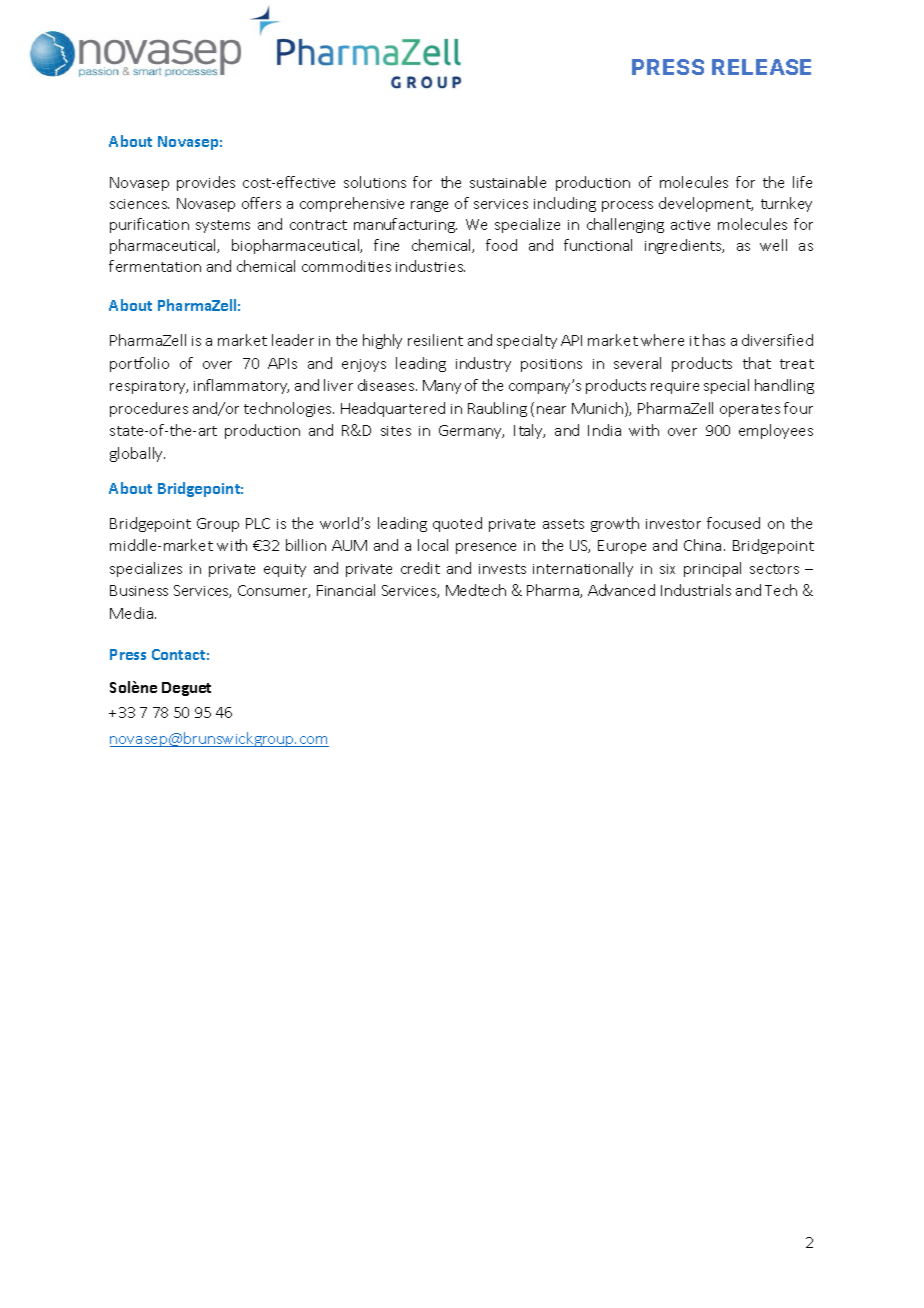 The width and height of the screenshot is (924, 1308). Describe the element at coordinates (293, 340) in the screenshot. I see `leader` at that location.
